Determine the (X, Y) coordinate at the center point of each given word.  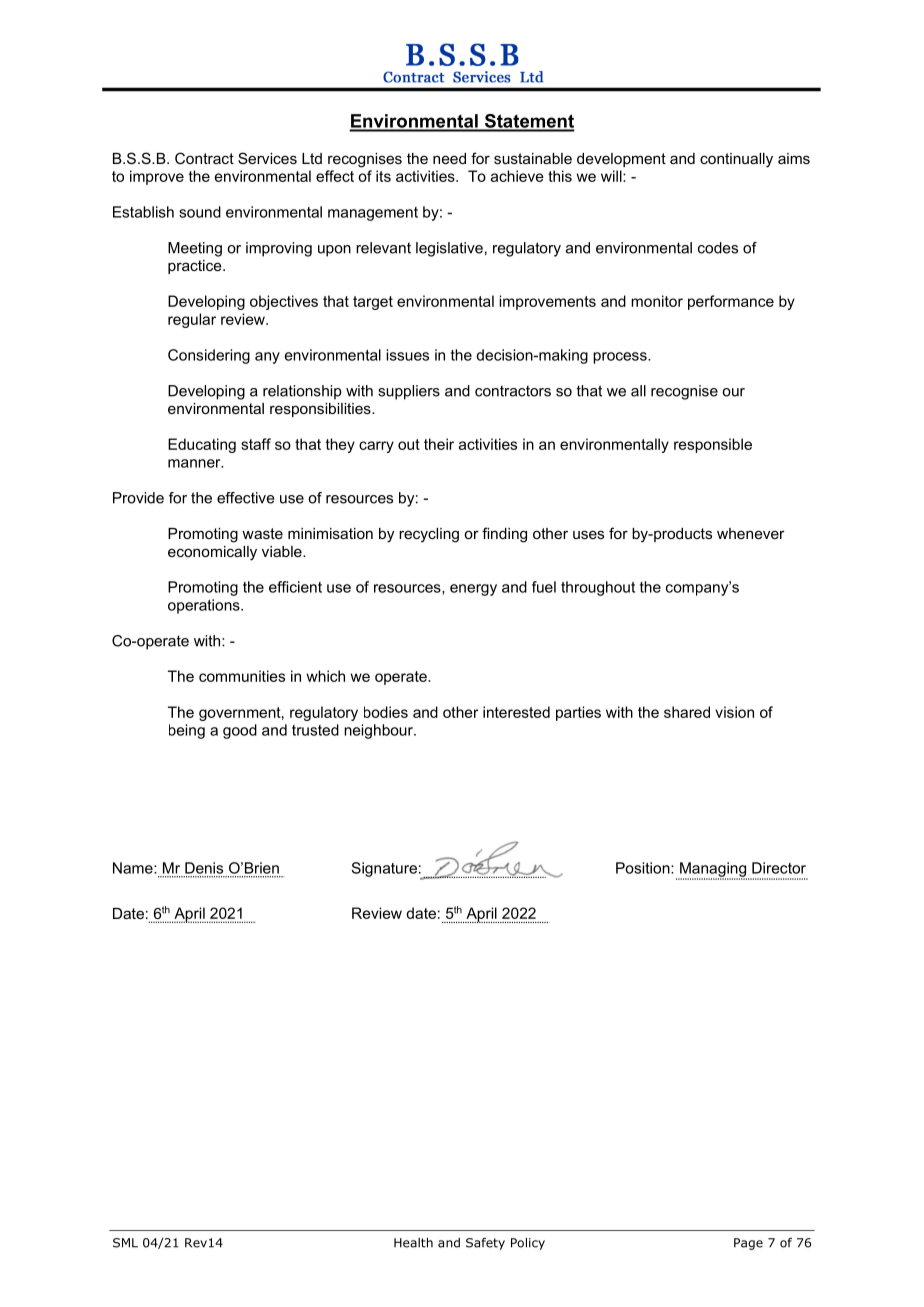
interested (516, 712)
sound (200, 212)
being (187, 731)
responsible (713, 445)
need (449, 158)
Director (779, 868)
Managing (713, 870)
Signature (384, 869)
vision (734, 712)
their (439, 444)
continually (736, 160)
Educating (202, 445)
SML (125, 1243)
